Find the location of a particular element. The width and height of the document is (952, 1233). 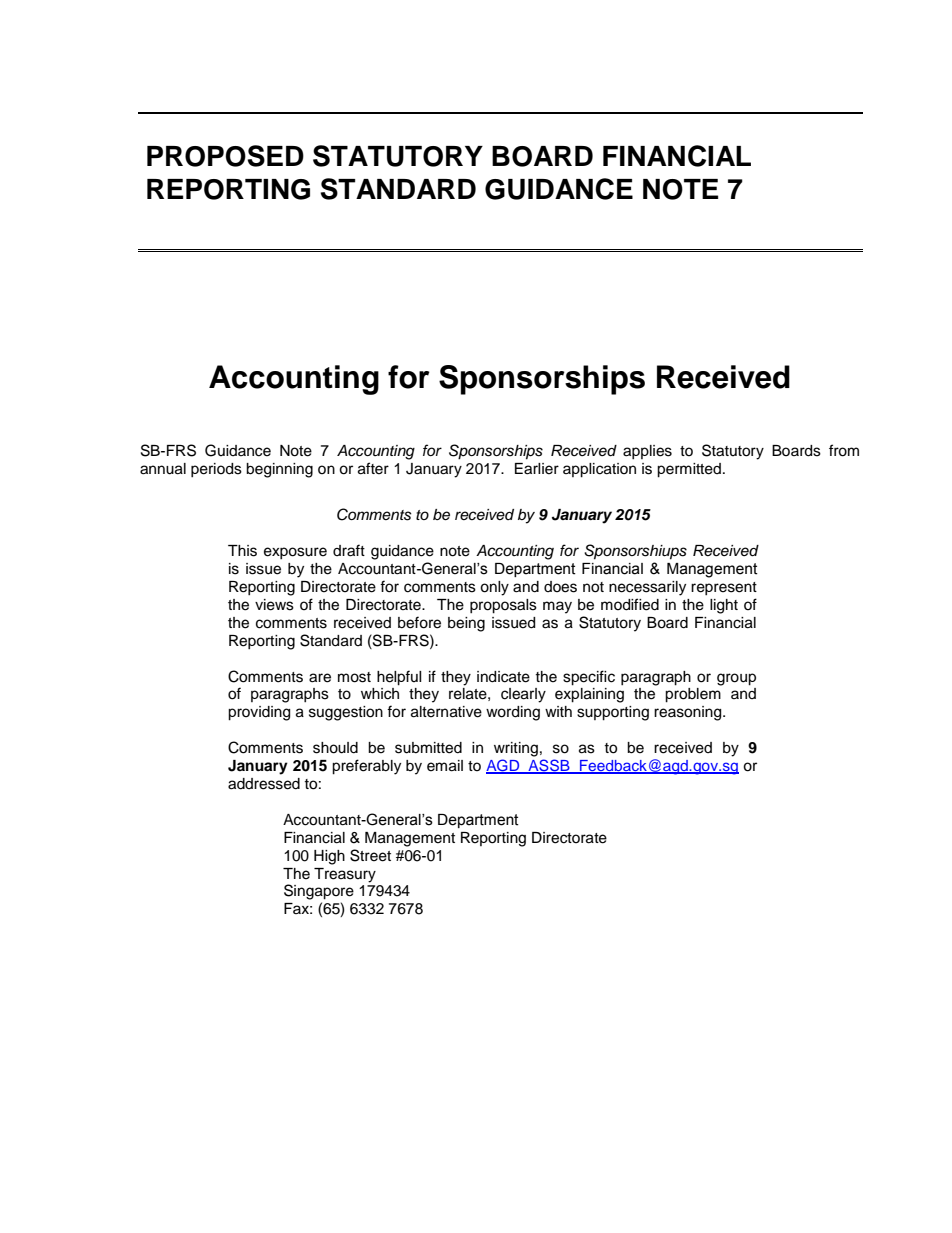

from is located at coordinates (844, 450).
